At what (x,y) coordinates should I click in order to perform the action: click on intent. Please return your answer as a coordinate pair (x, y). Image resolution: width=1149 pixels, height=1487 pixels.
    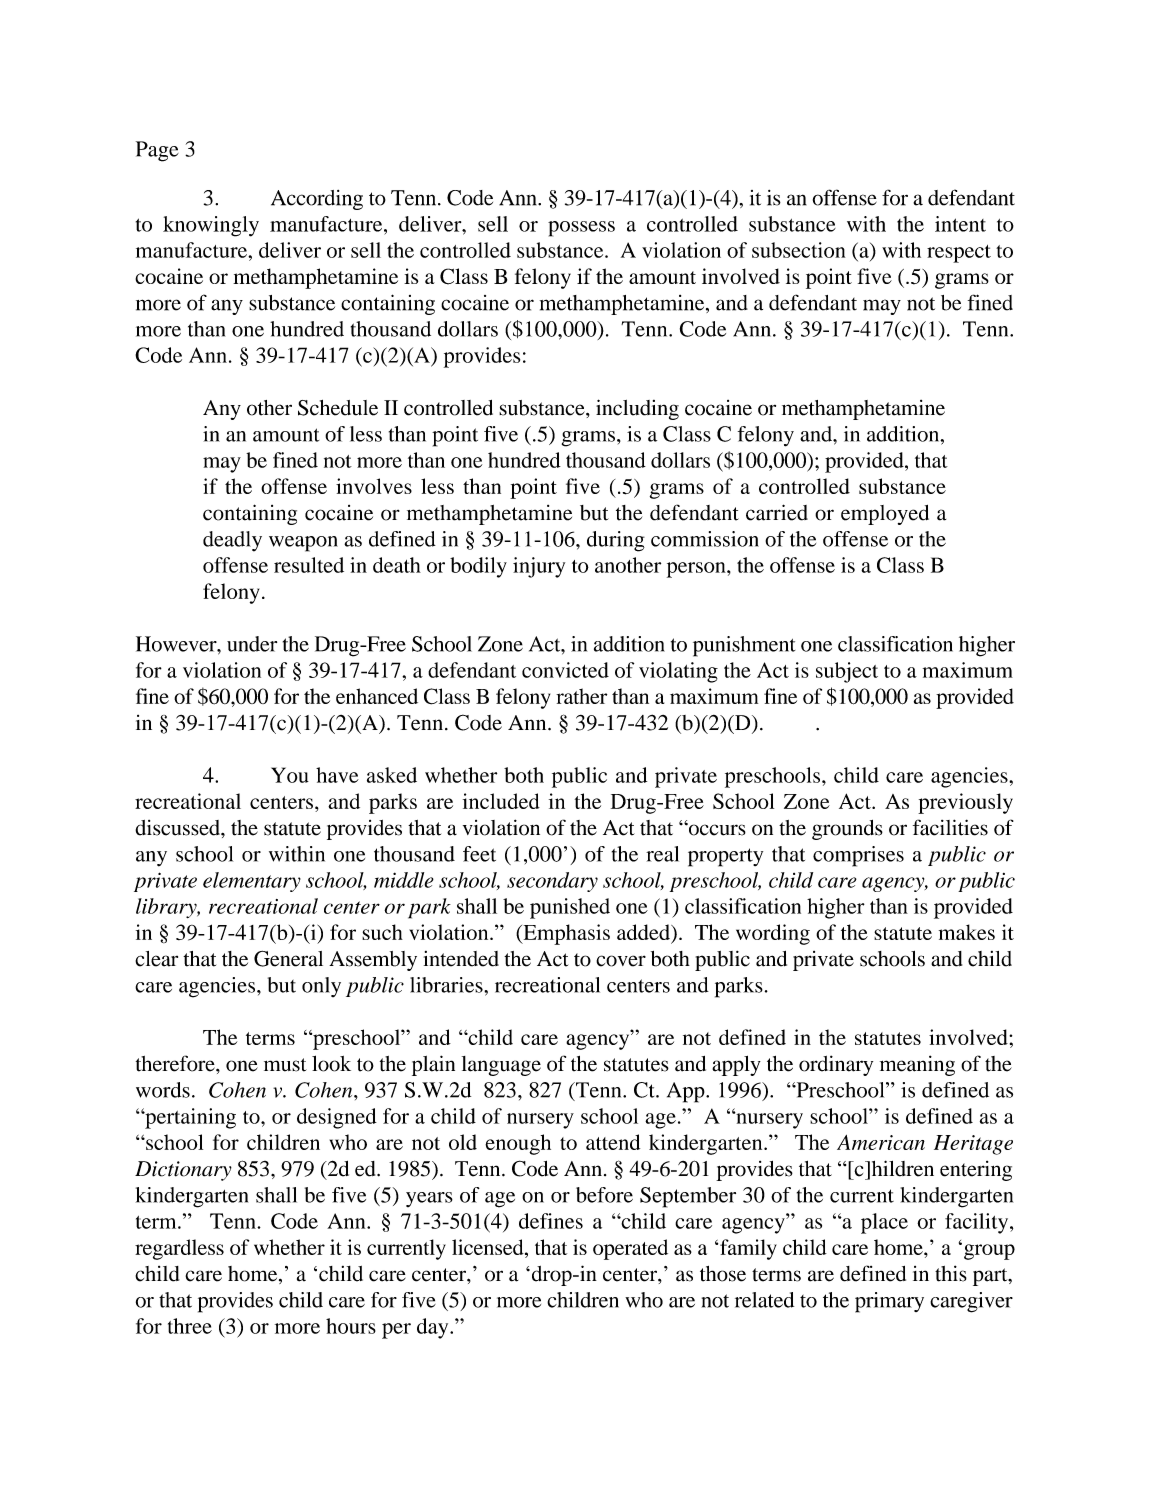
    Looking at the image, I should click on (960, 224).
